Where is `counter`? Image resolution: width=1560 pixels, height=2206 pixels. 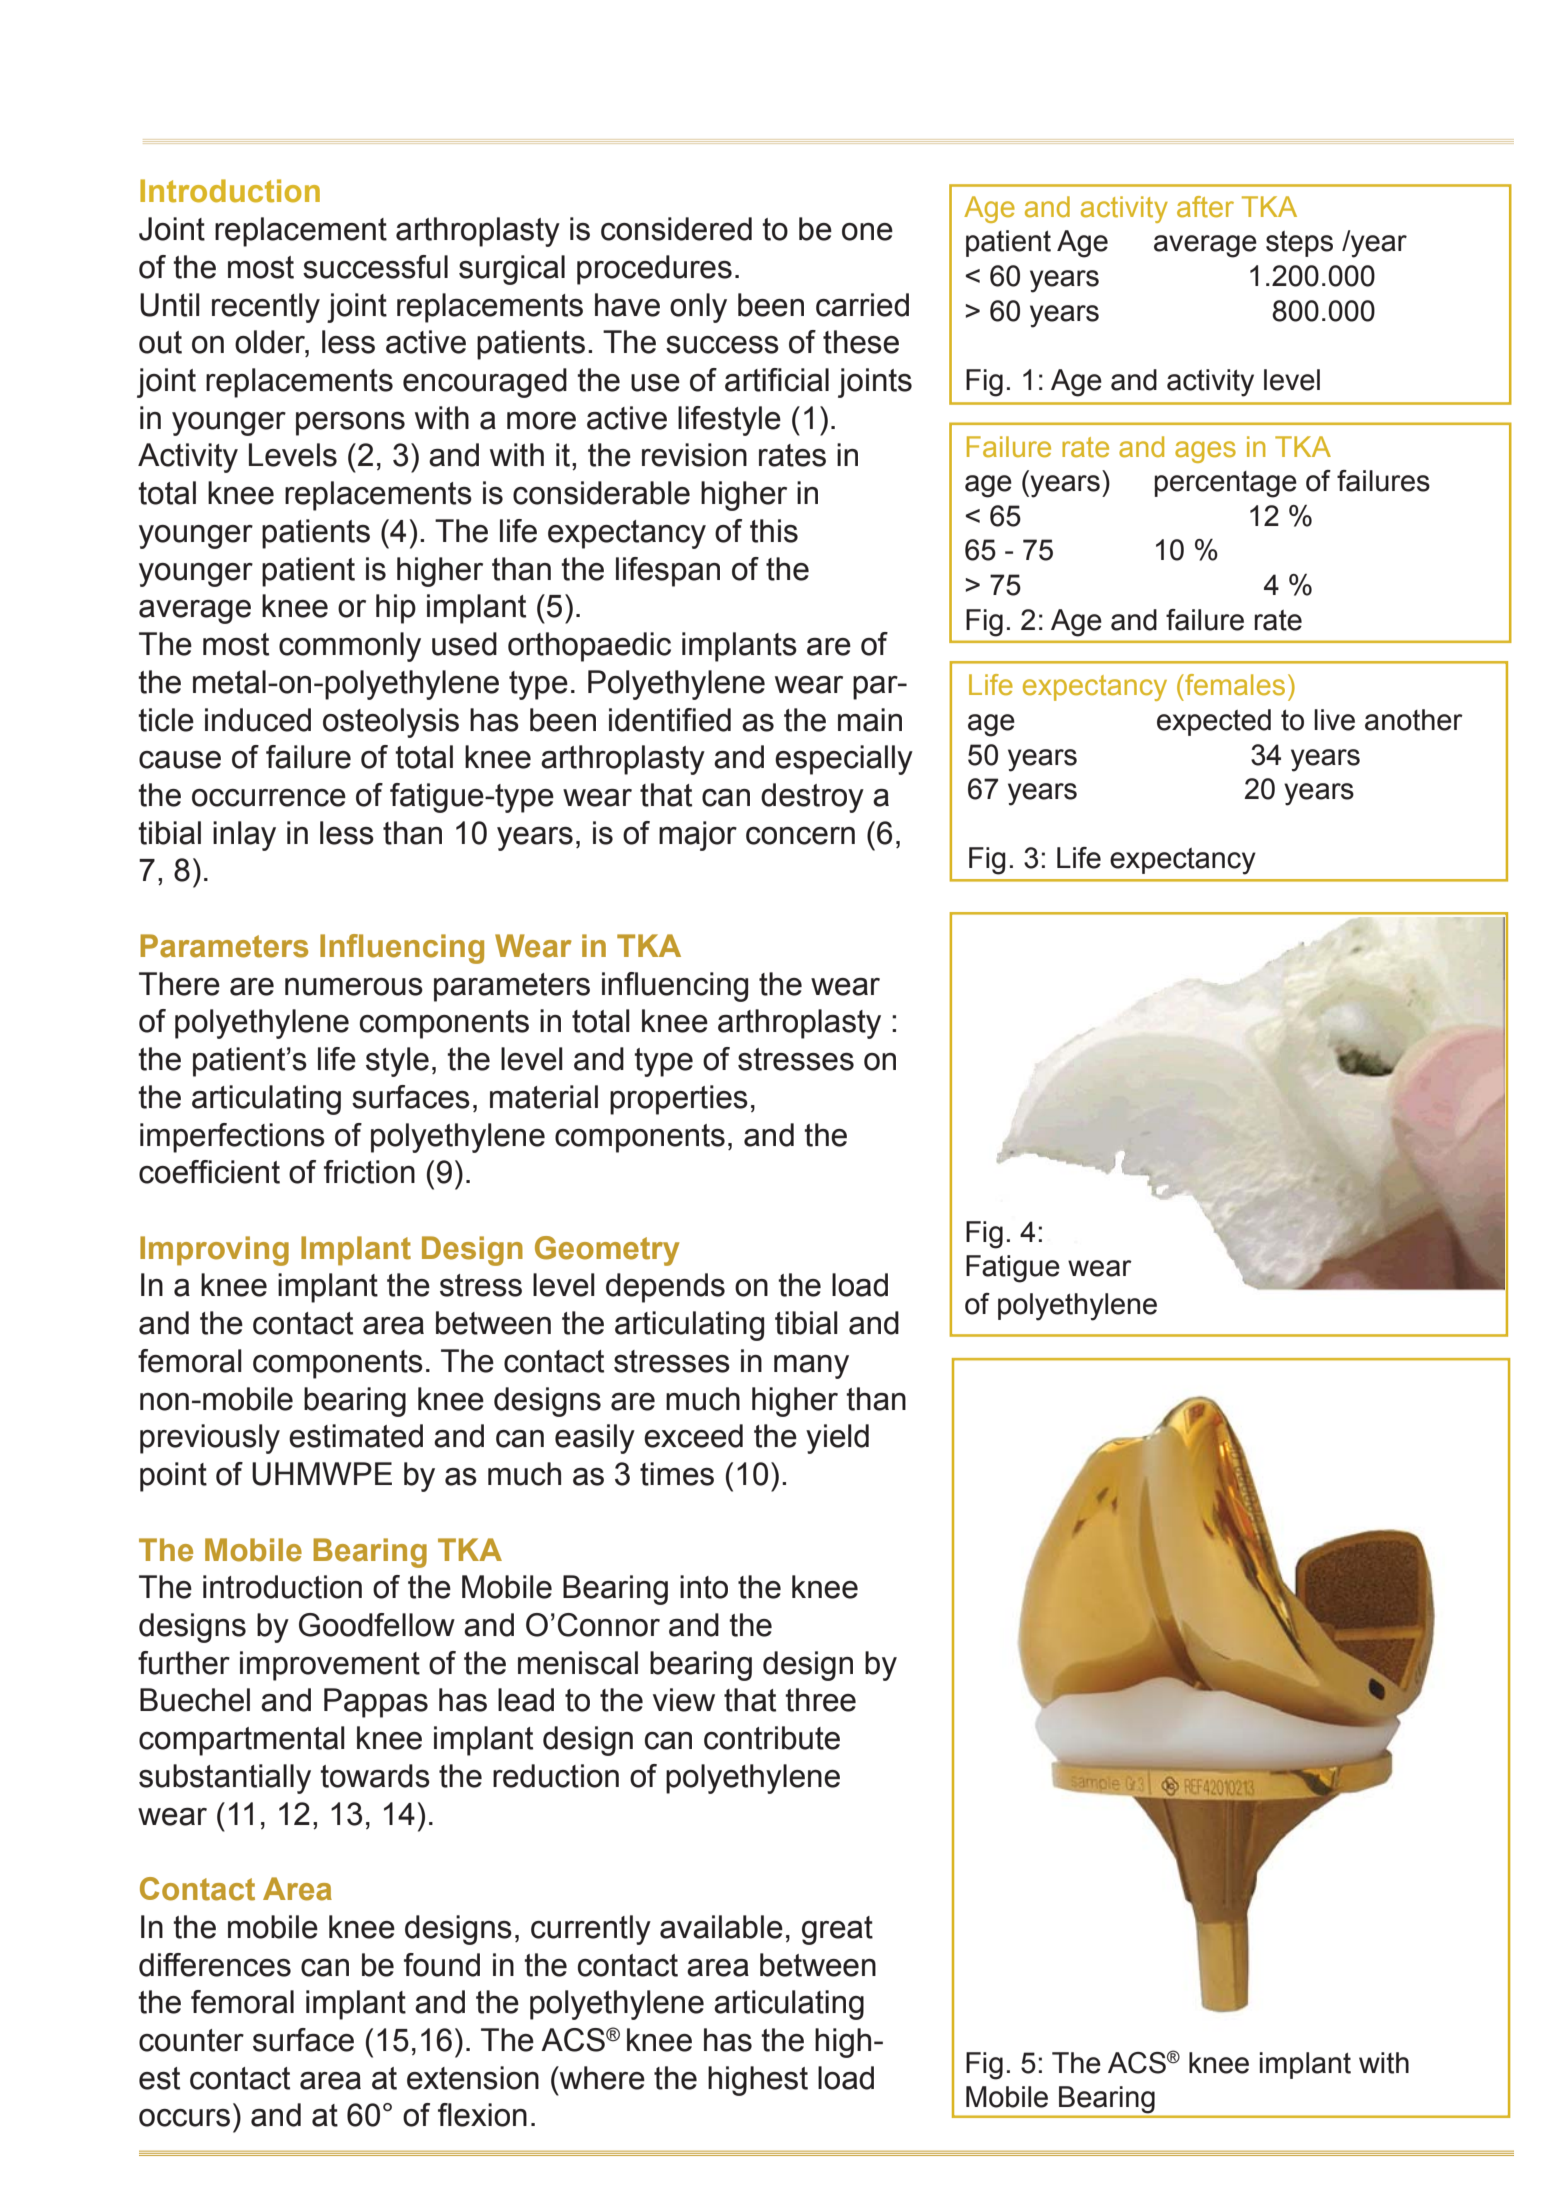
counter is located at coordinates (191, 2040).
